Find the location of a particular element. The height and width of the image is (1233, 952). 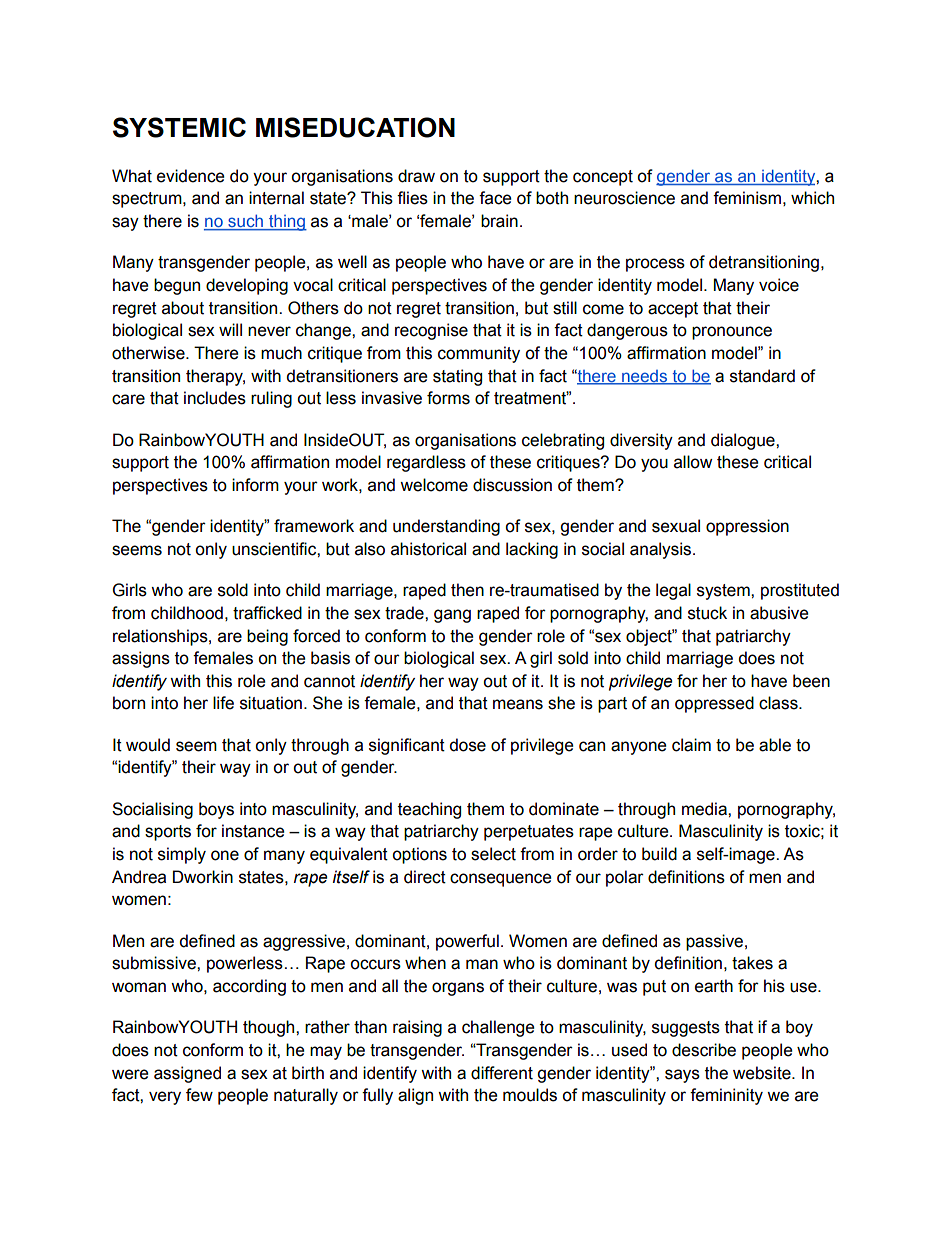

face is located at coordinates (495, 198).
